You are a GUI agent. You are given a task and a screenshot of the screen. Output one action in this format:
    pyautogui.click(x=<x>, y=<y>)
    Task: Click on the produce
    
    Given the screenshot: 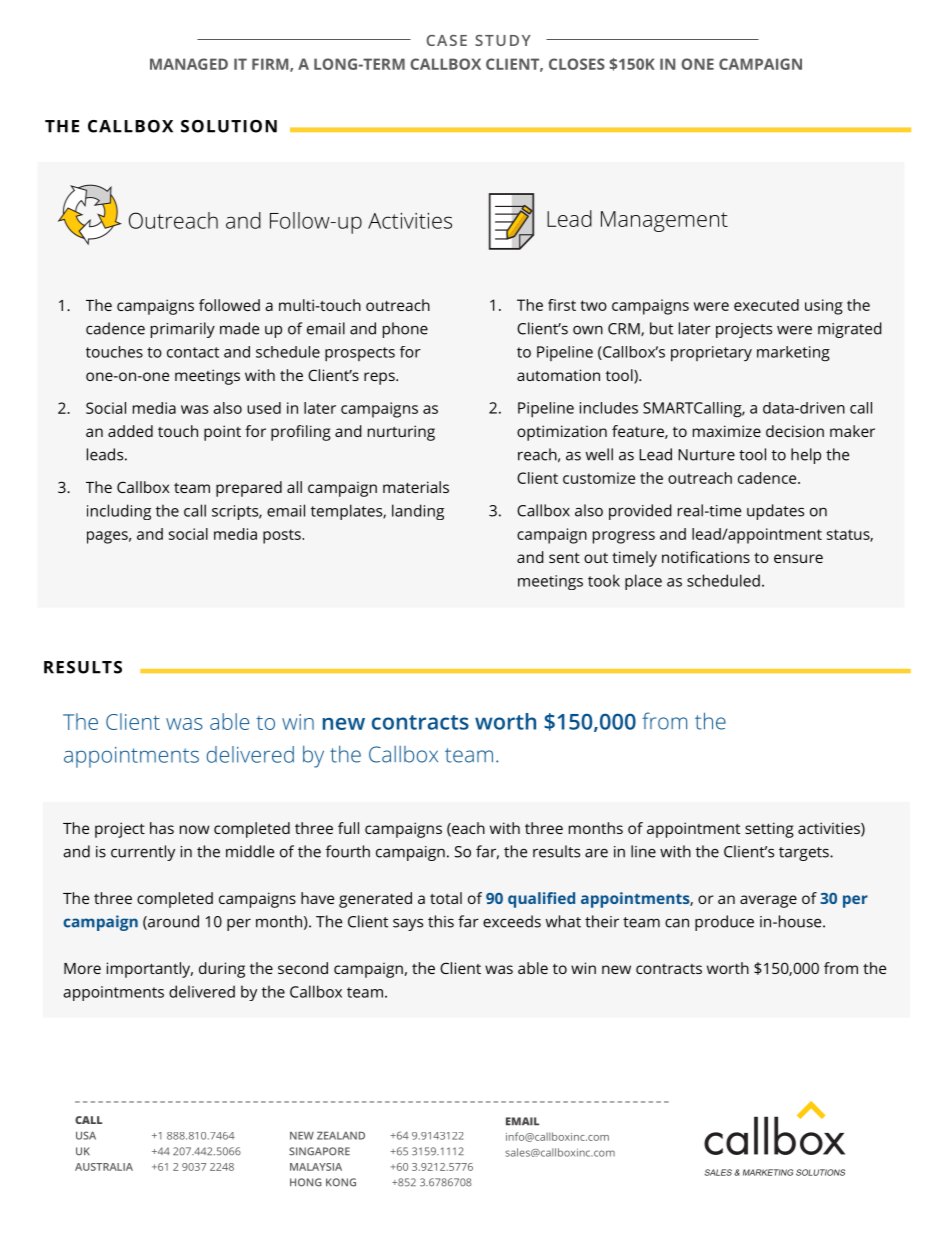 What is the action you would take?
    pyautogui.click(x=724, y=923)
